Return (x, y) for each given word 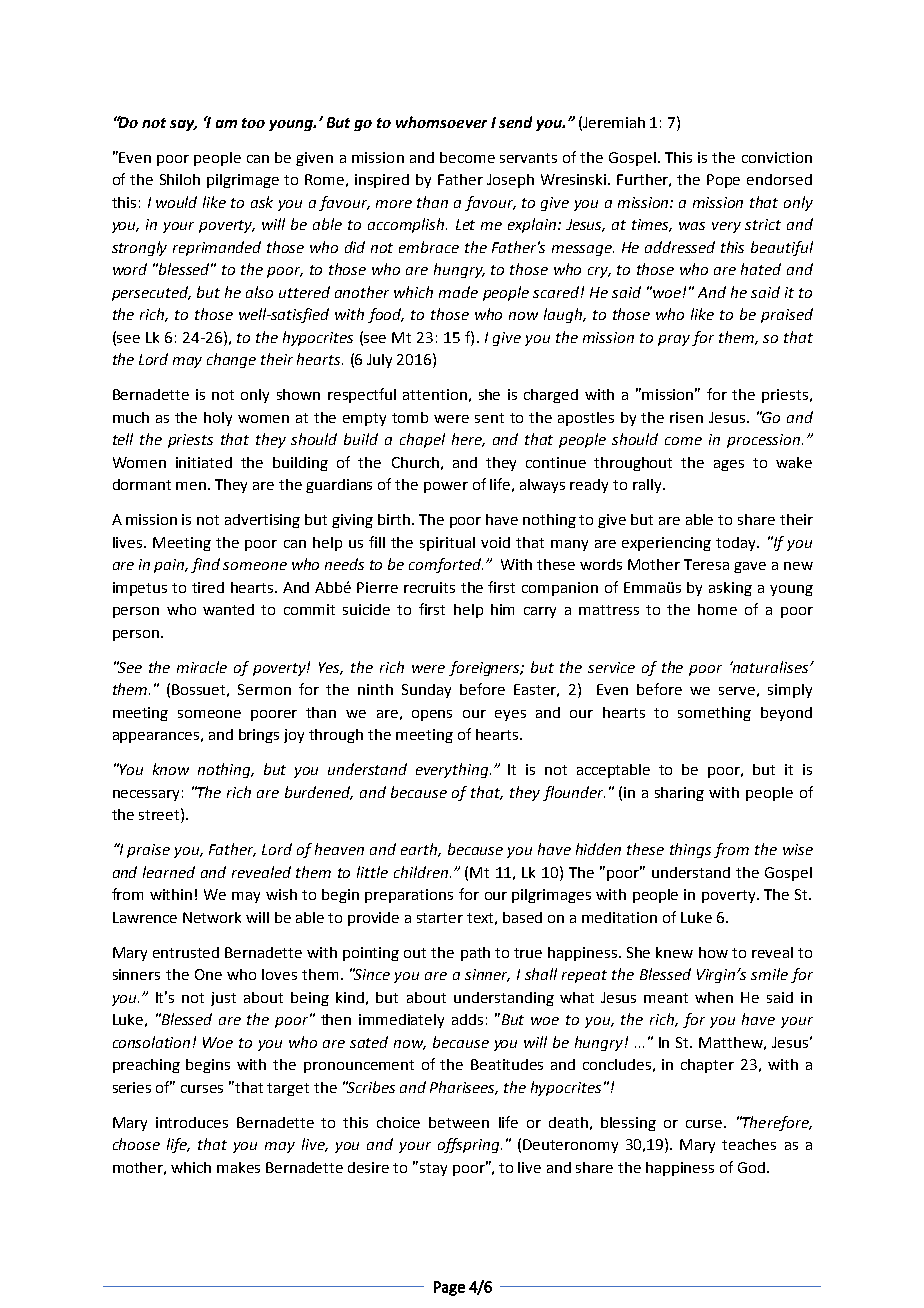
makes (238, 1167)
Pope (723, 181)
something (714, 714)
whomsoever (441, 122)
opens (432, 715)
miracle (202, 667)
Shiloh (180, 179)
